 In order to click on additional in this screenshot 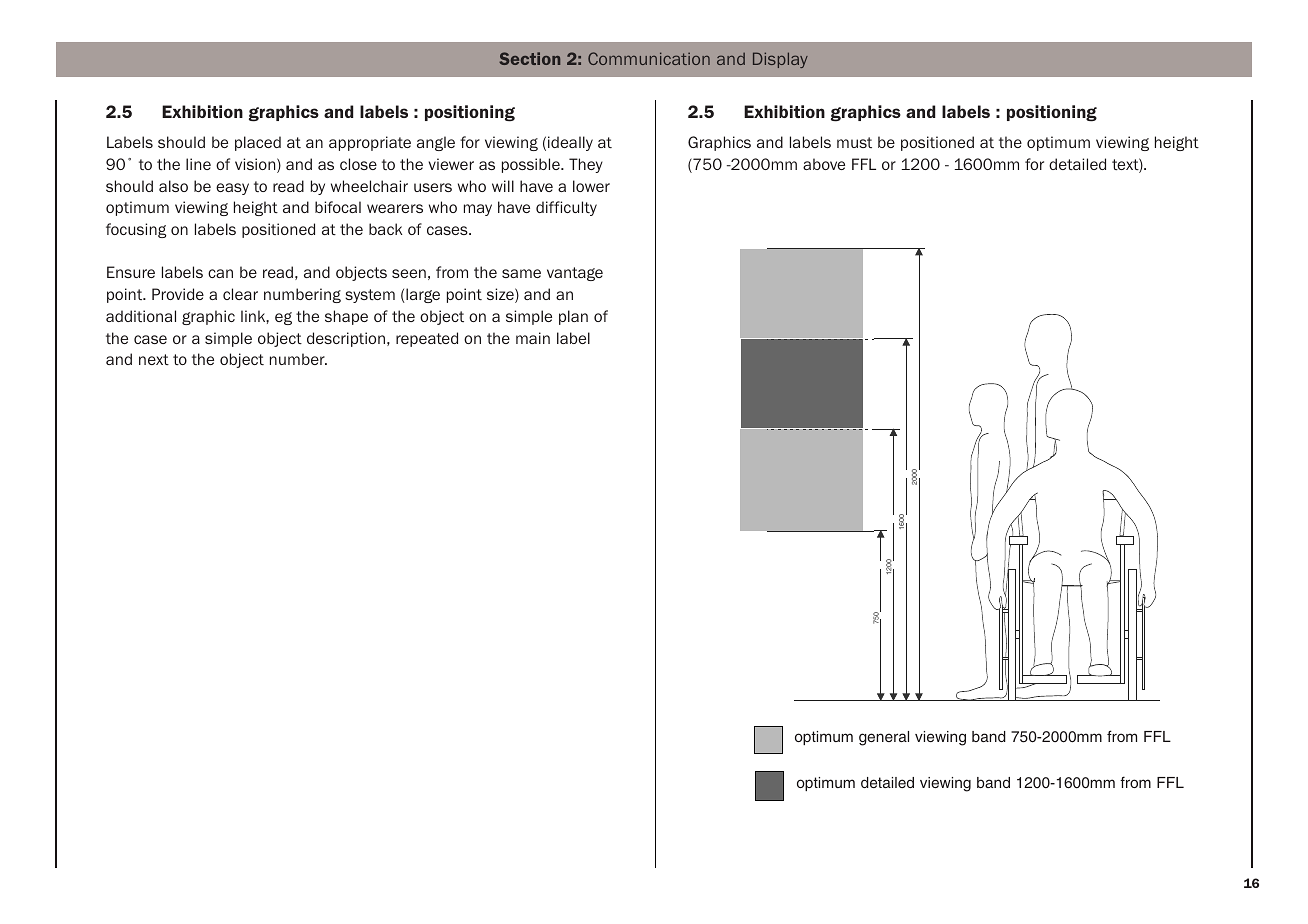, I will do `click(141, 316)`.
